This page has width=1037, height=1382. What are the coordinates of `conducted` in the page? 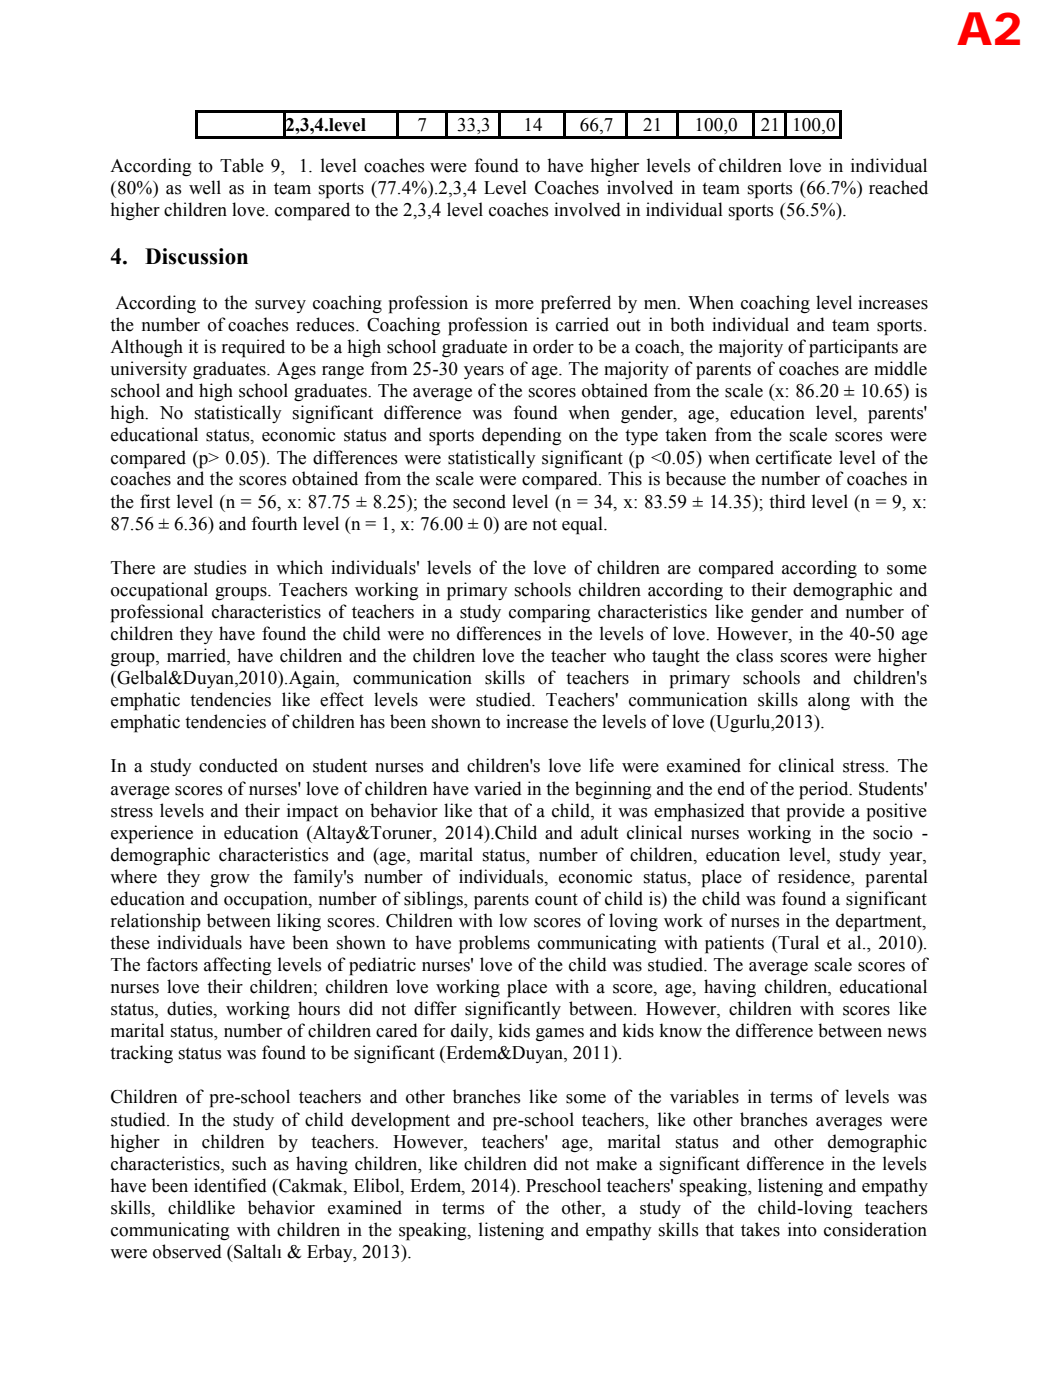 It's located at (238, 765).
